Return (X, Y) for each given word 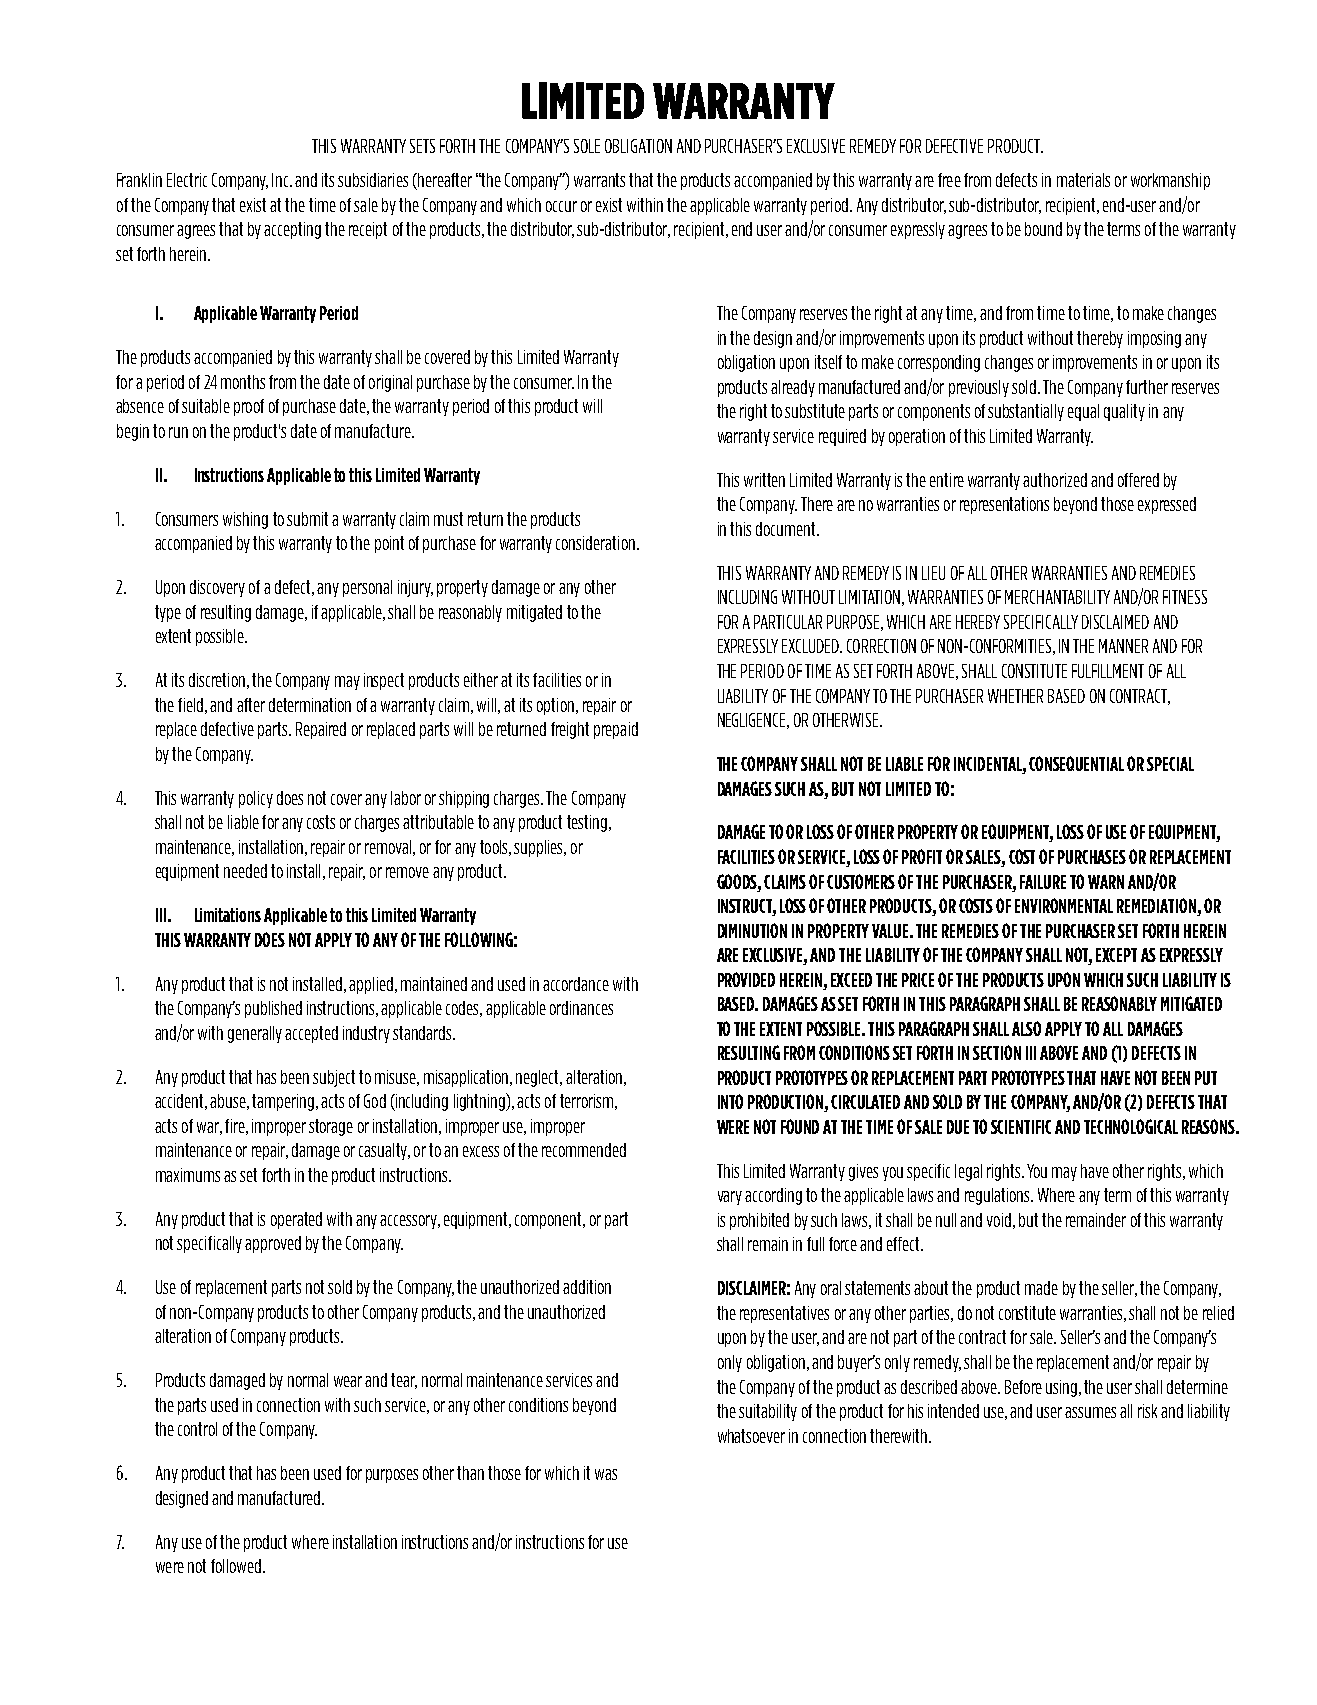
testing (587, 823)
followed (236, 1566)
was (606, 1474)
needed (245, 871)
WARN (1106, 882)
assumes (1090, 1412)
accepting (292, 230)
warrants (599, 180)
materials (1083, 180)
